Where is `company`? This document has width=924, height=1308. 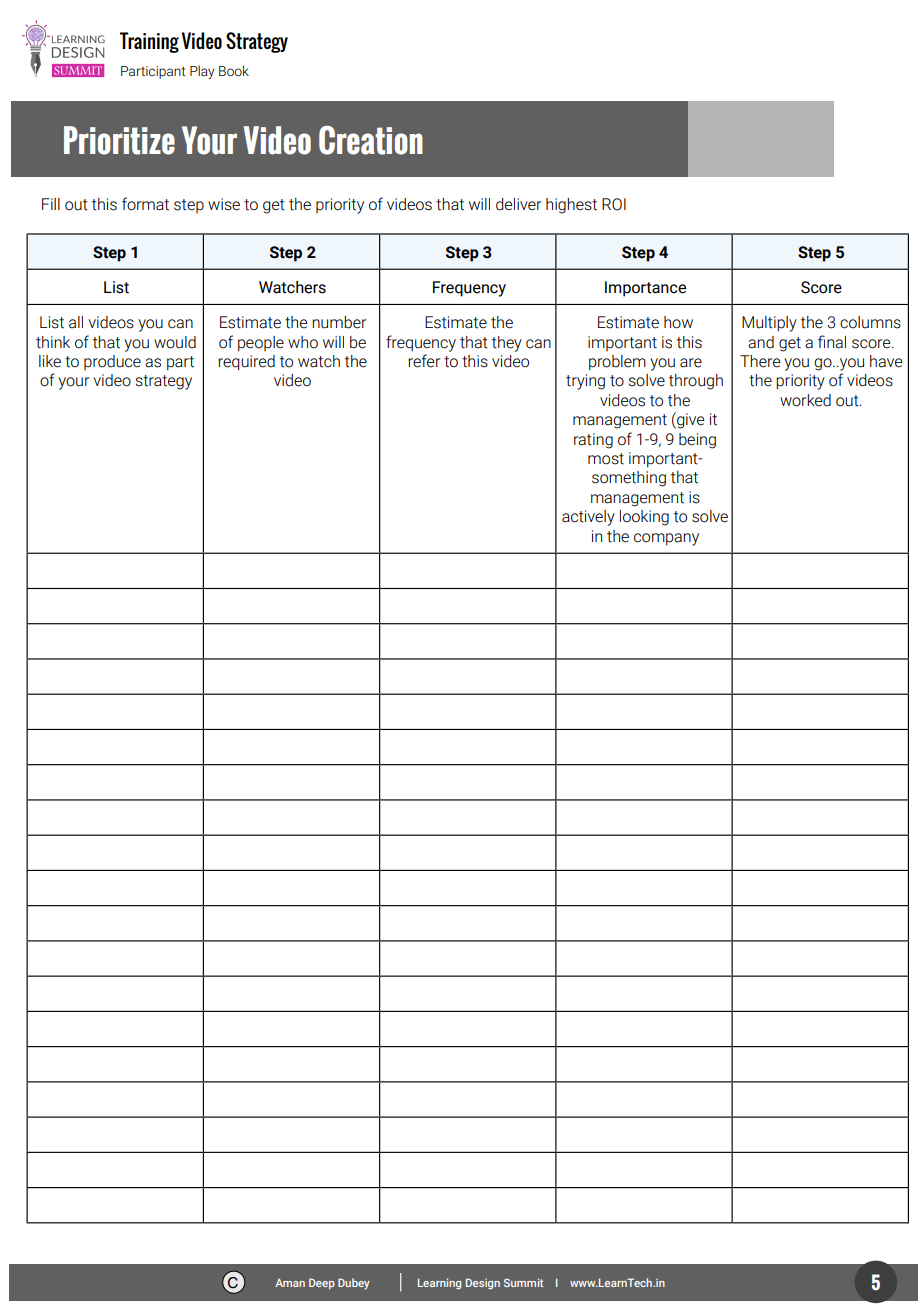
company is located at coordinates (666, 539).
